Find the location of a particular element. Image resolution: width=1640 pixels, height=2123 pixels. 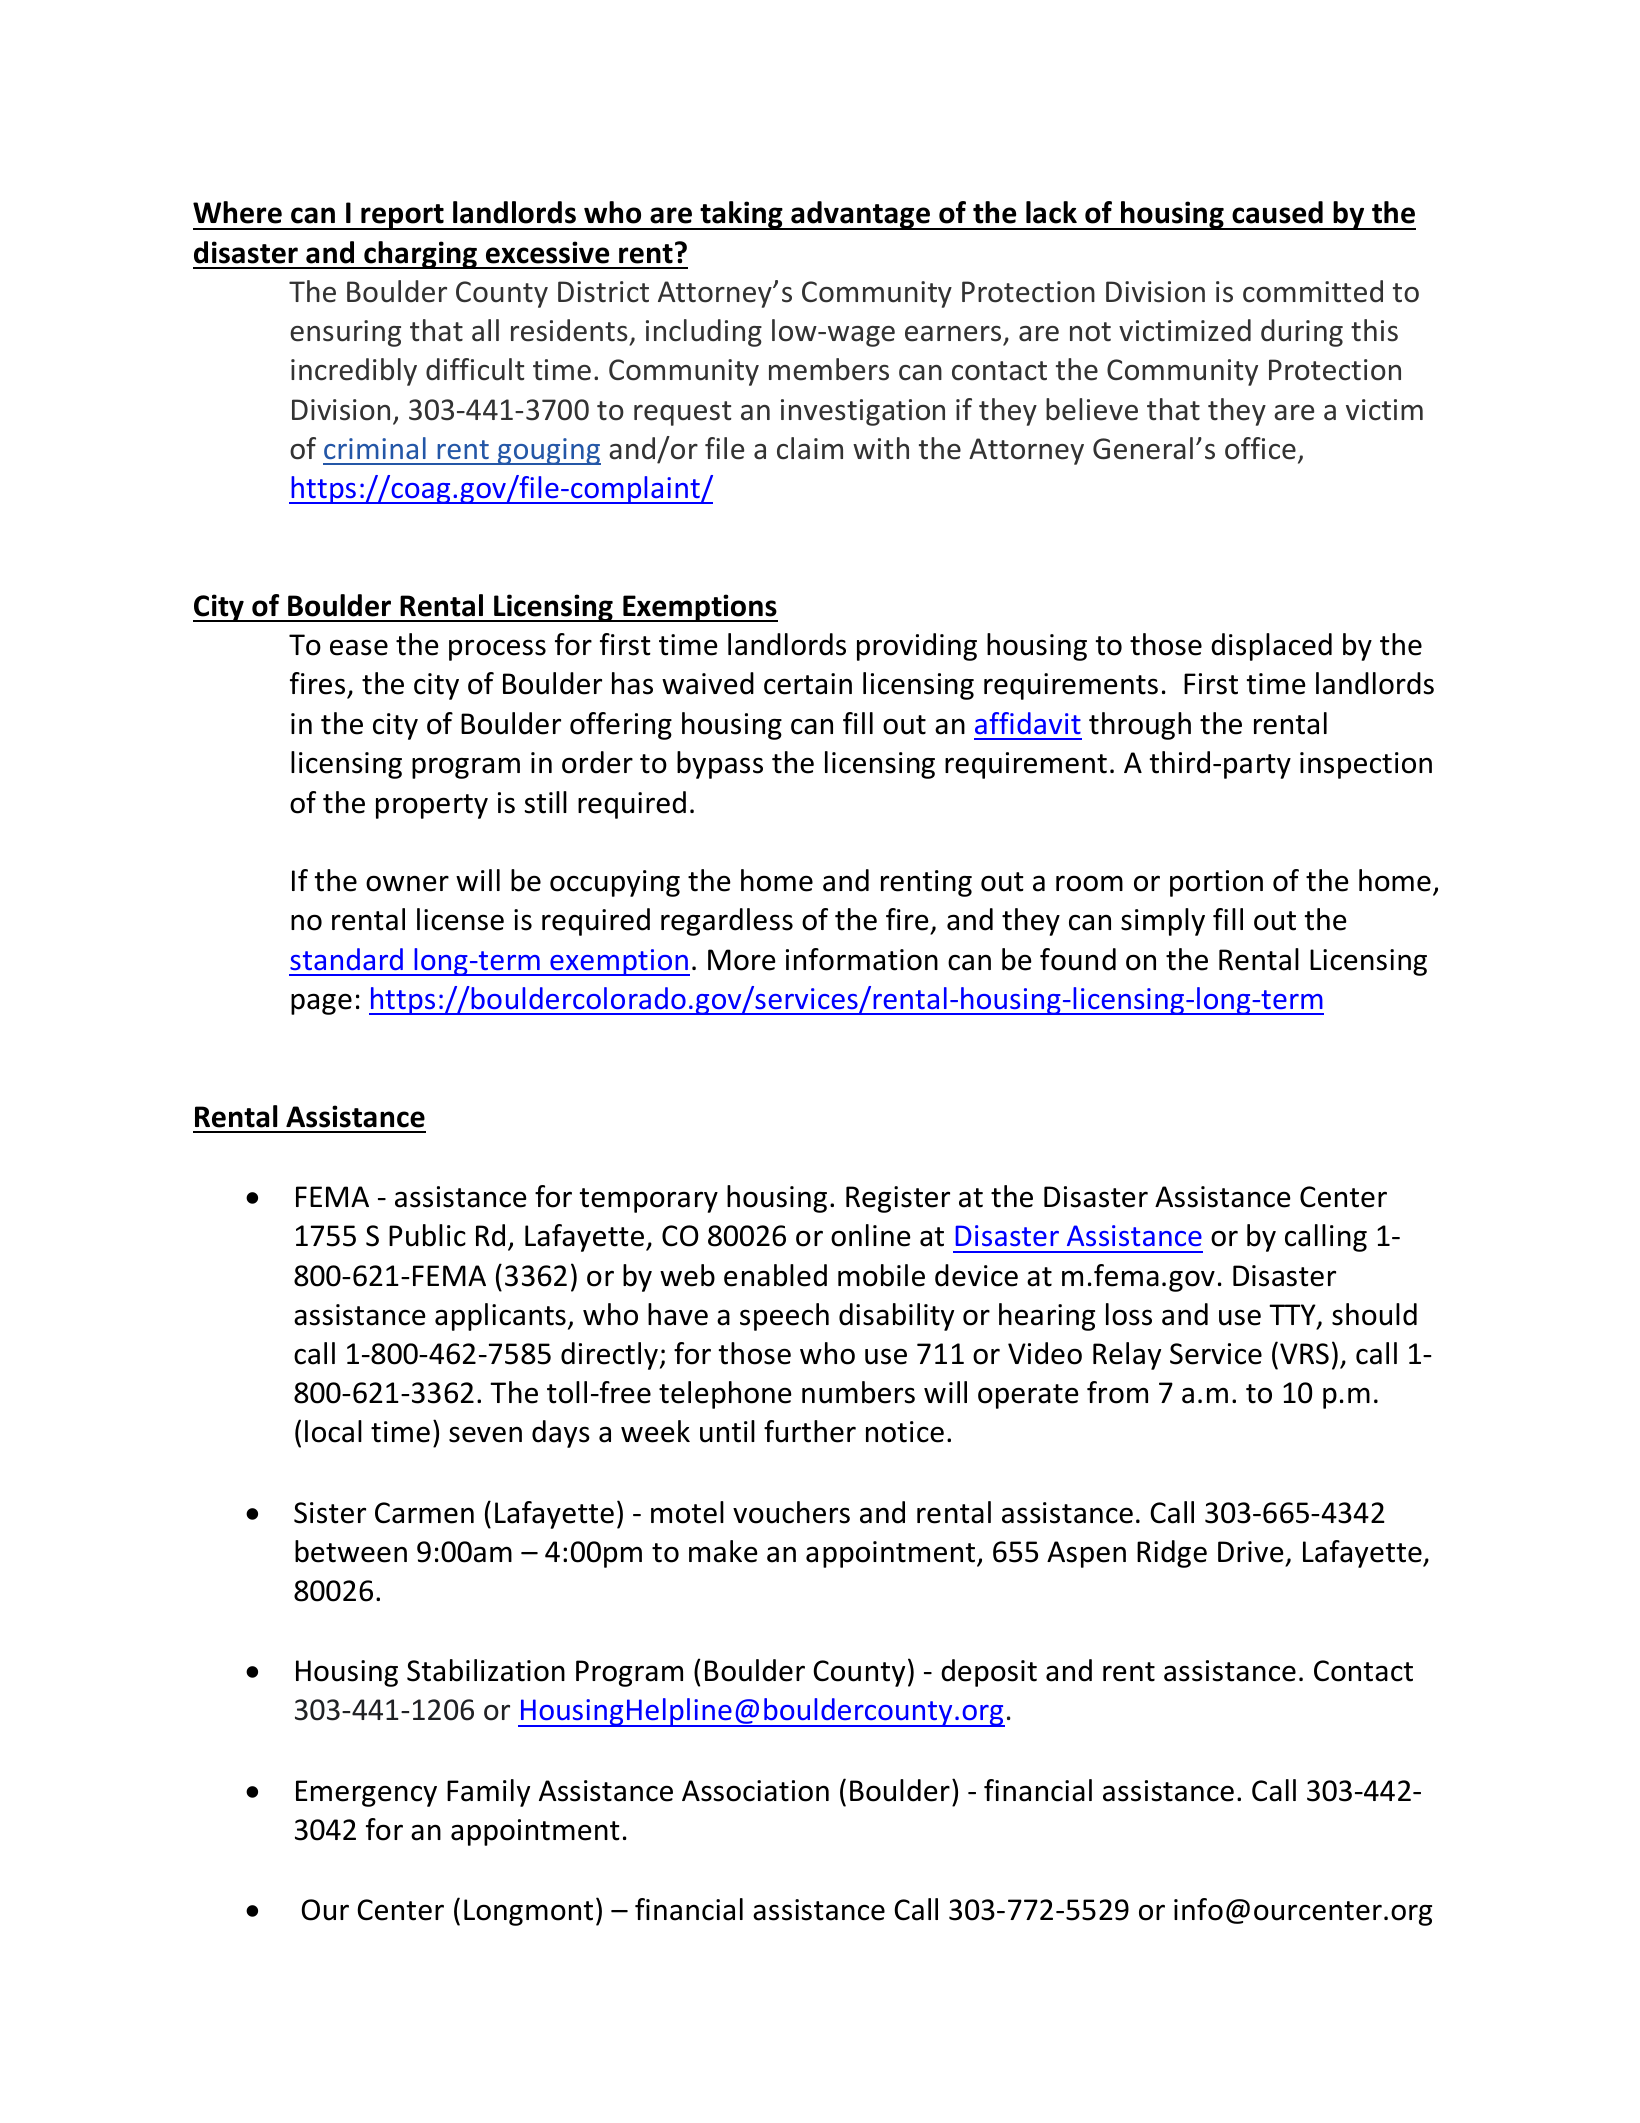

property is located at coordinates (432, 806).
